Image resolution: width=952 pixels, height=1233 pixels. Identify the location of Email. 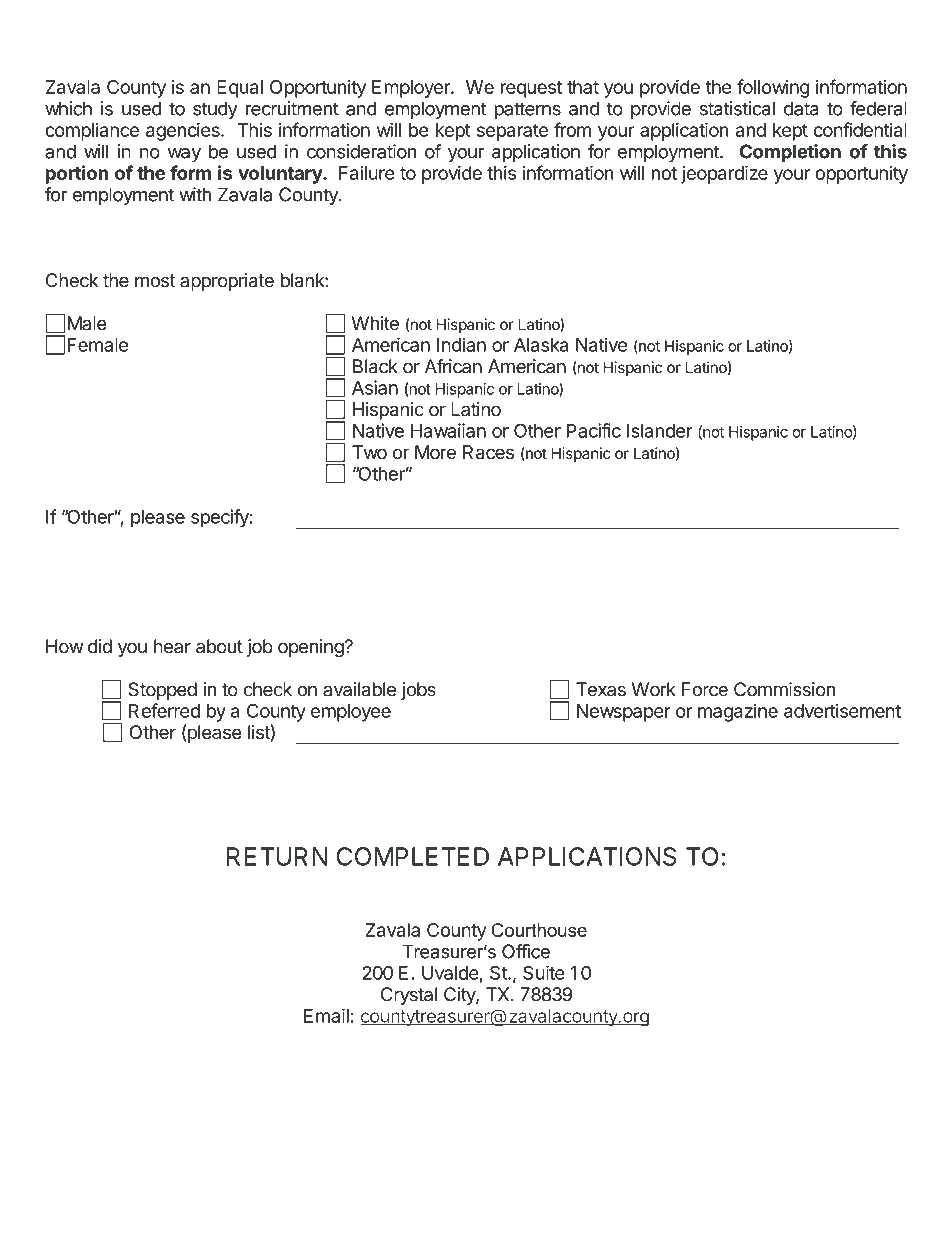
(326, 1015).
